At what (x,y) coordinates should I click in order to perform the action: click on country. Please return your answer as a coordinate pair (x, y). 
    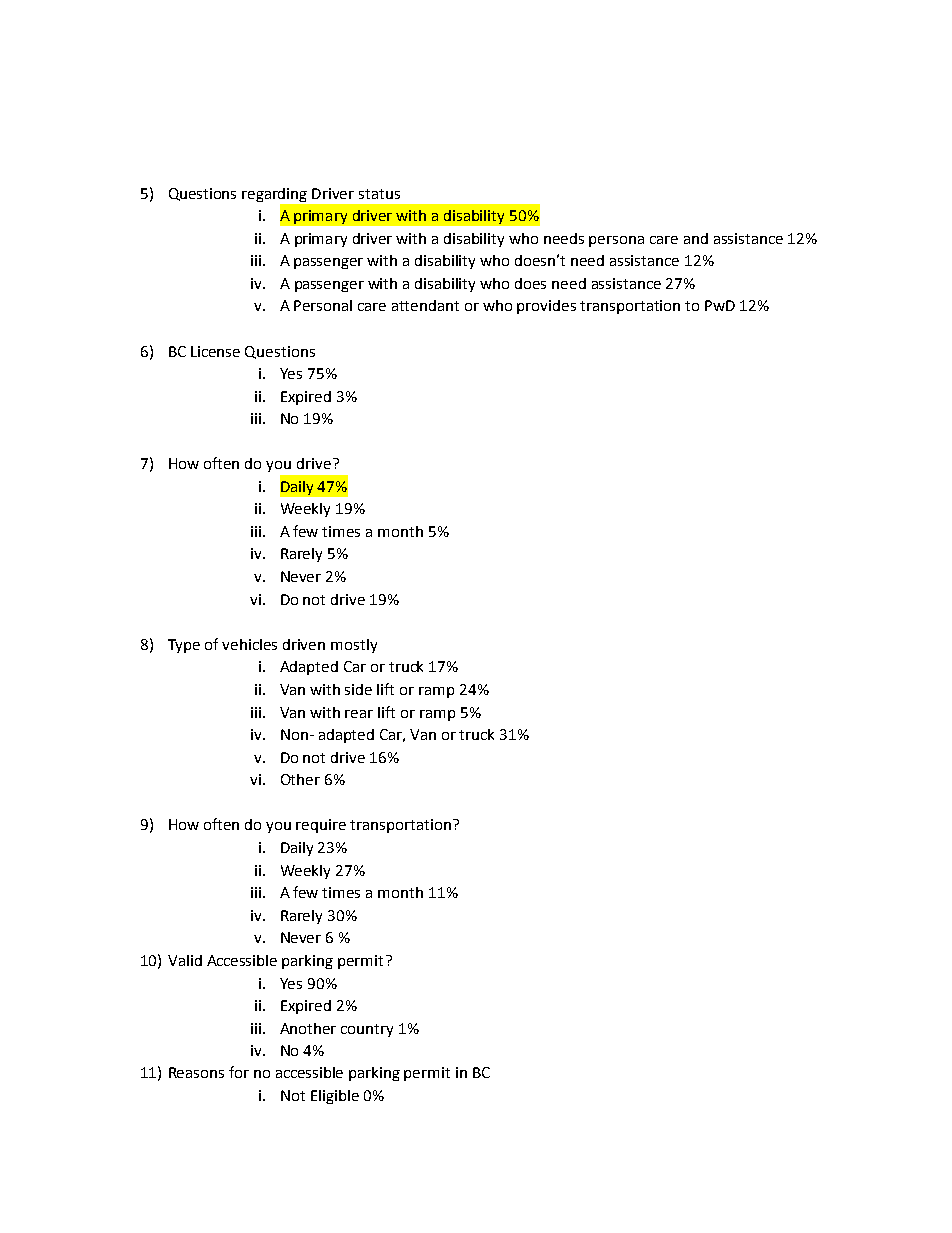
    Looking at the image, I should click on (367, 1030).
